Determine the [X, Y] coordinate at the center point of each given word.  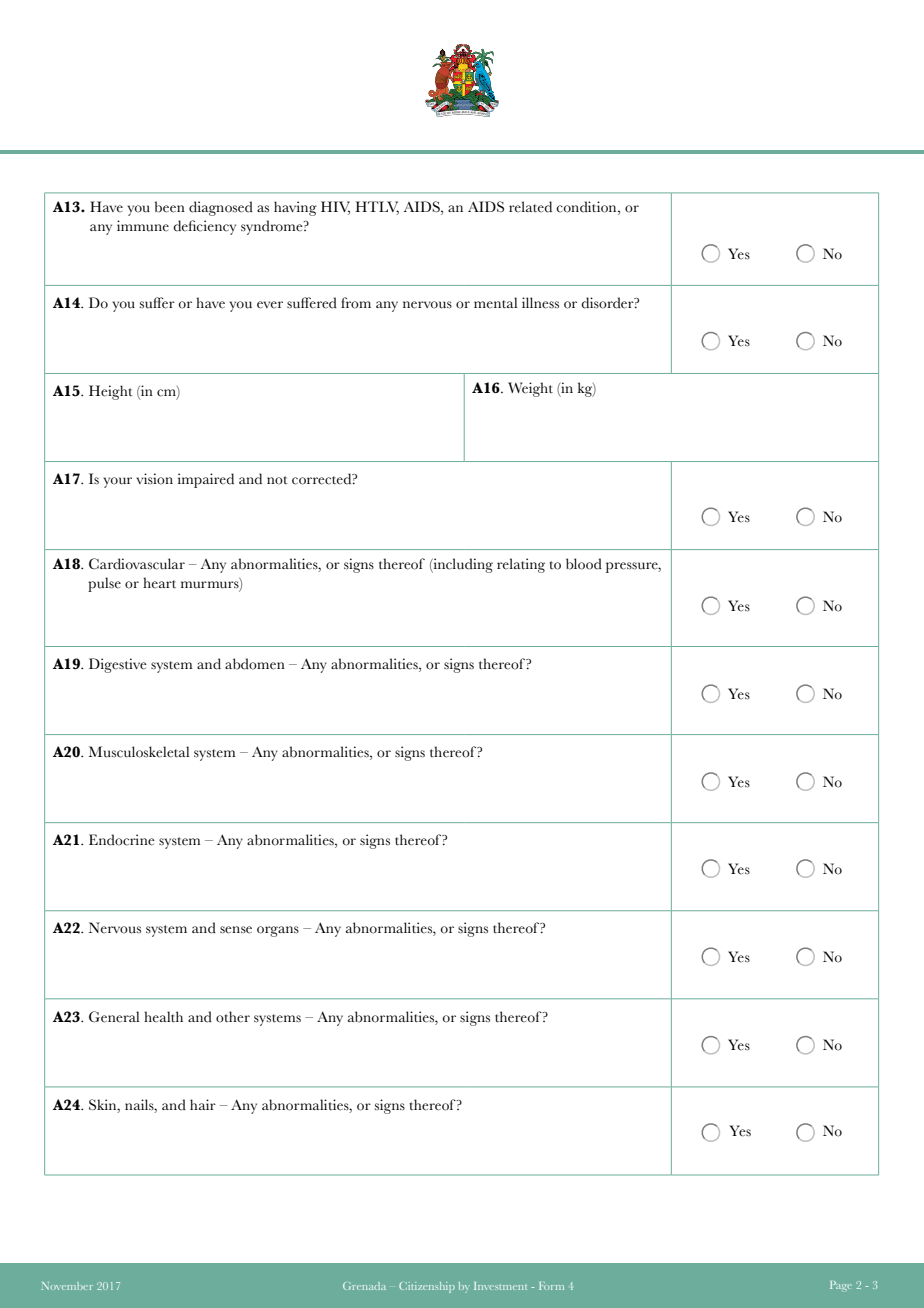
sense [236, 930]
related [530, 207]
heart [159, 583]
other [233, 1017]
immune [143, 226]
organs [278, 931]
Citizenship [427, 1287]
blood [584, 564]
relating [521, 565]
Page [841, 1286]
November [67, 1286]
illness [540, 303]
